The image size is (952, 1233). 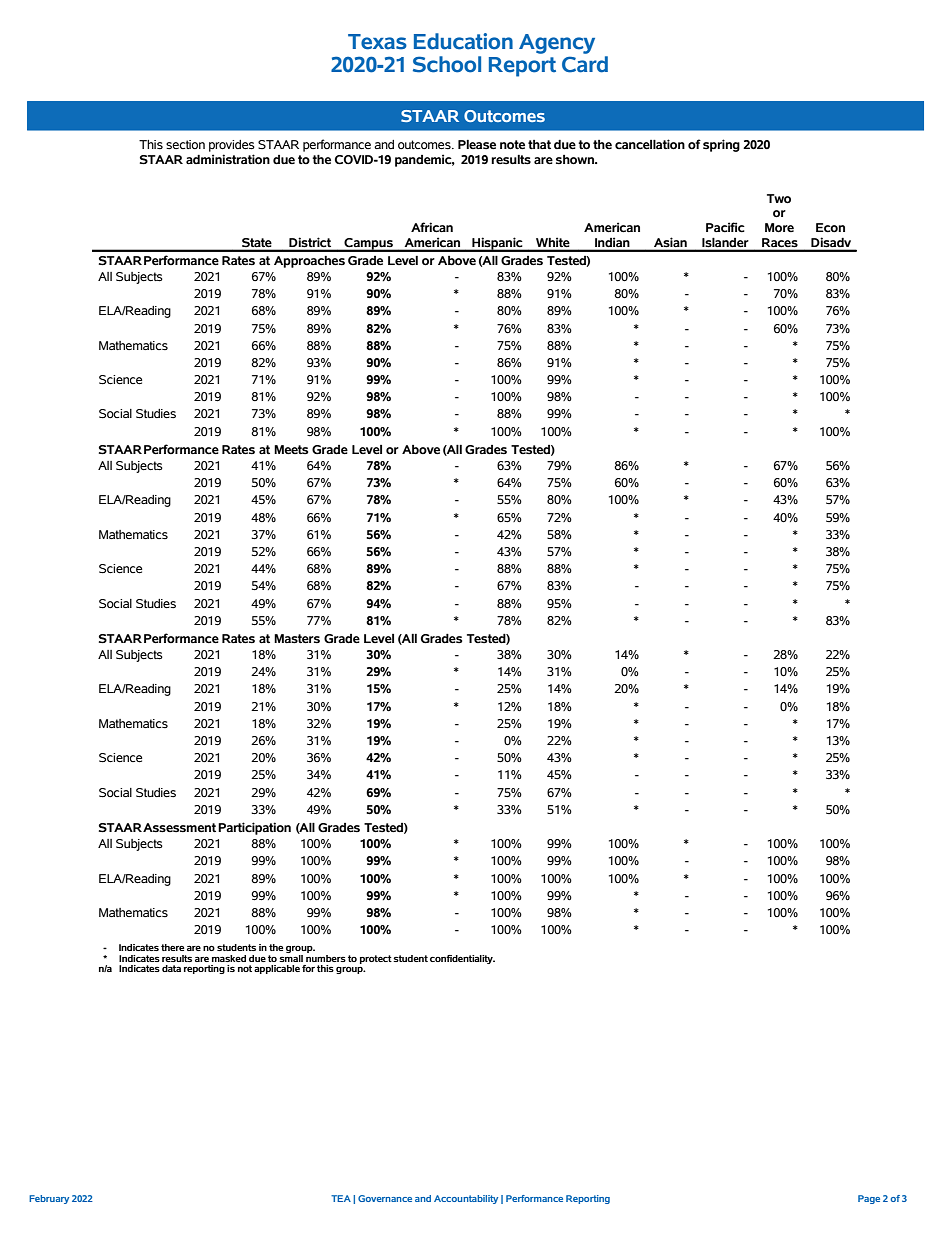 What do you see at coordinates (309, 262) in the page?
I see `Approaches` at bounding box center [309, 262].
